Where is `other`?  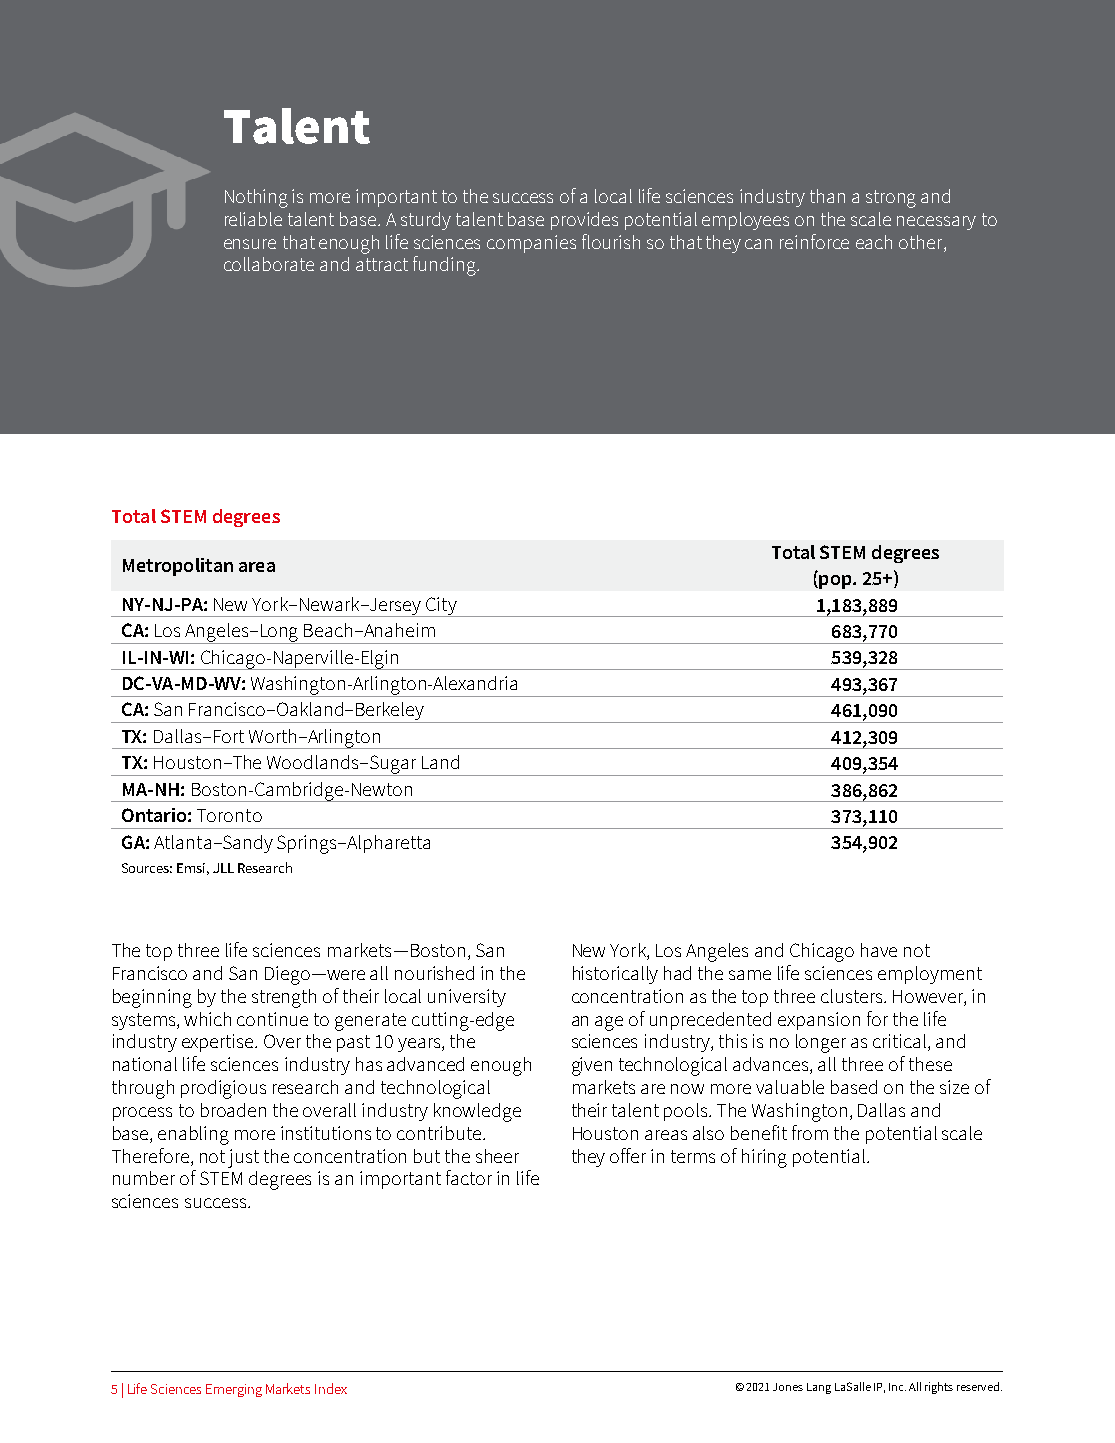 other is located at coordinates (922, 242).
